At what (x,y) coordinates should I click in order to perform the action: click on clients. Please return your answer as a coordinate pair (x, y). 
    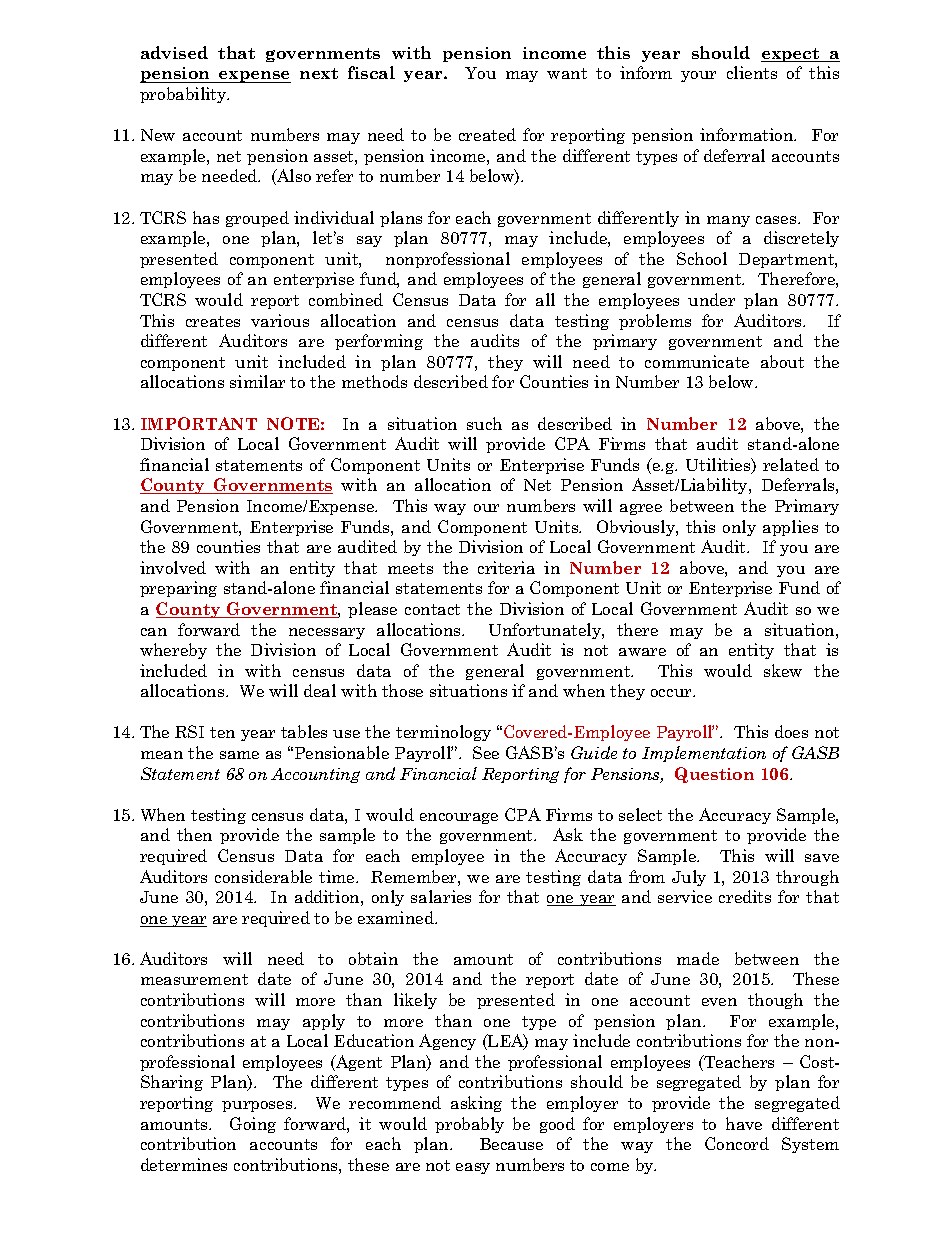
    Looking at the image, I should click on (752, 72).
